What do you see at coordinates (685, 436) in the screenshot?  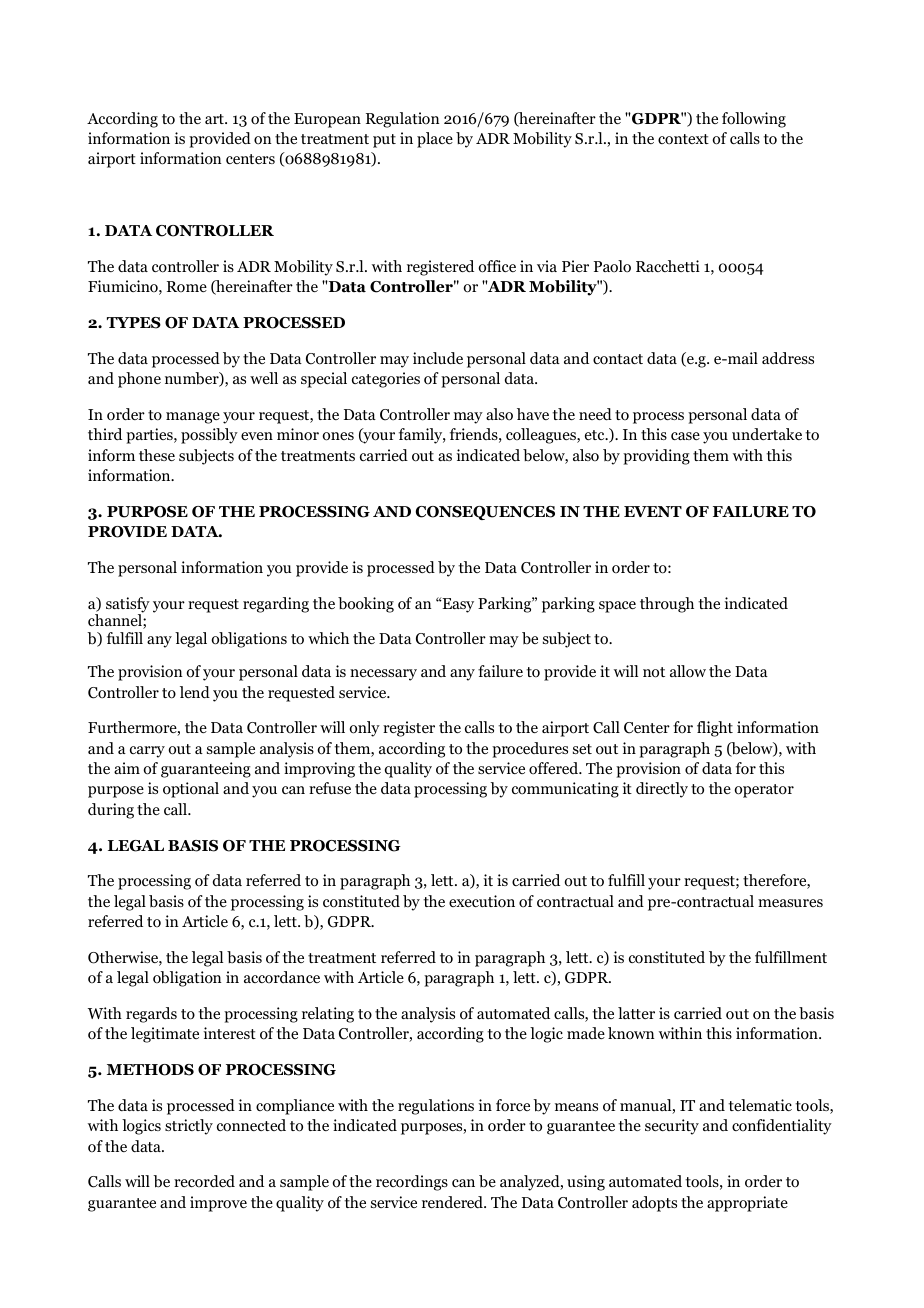 I see `case` at bounding box center [685, 436].
